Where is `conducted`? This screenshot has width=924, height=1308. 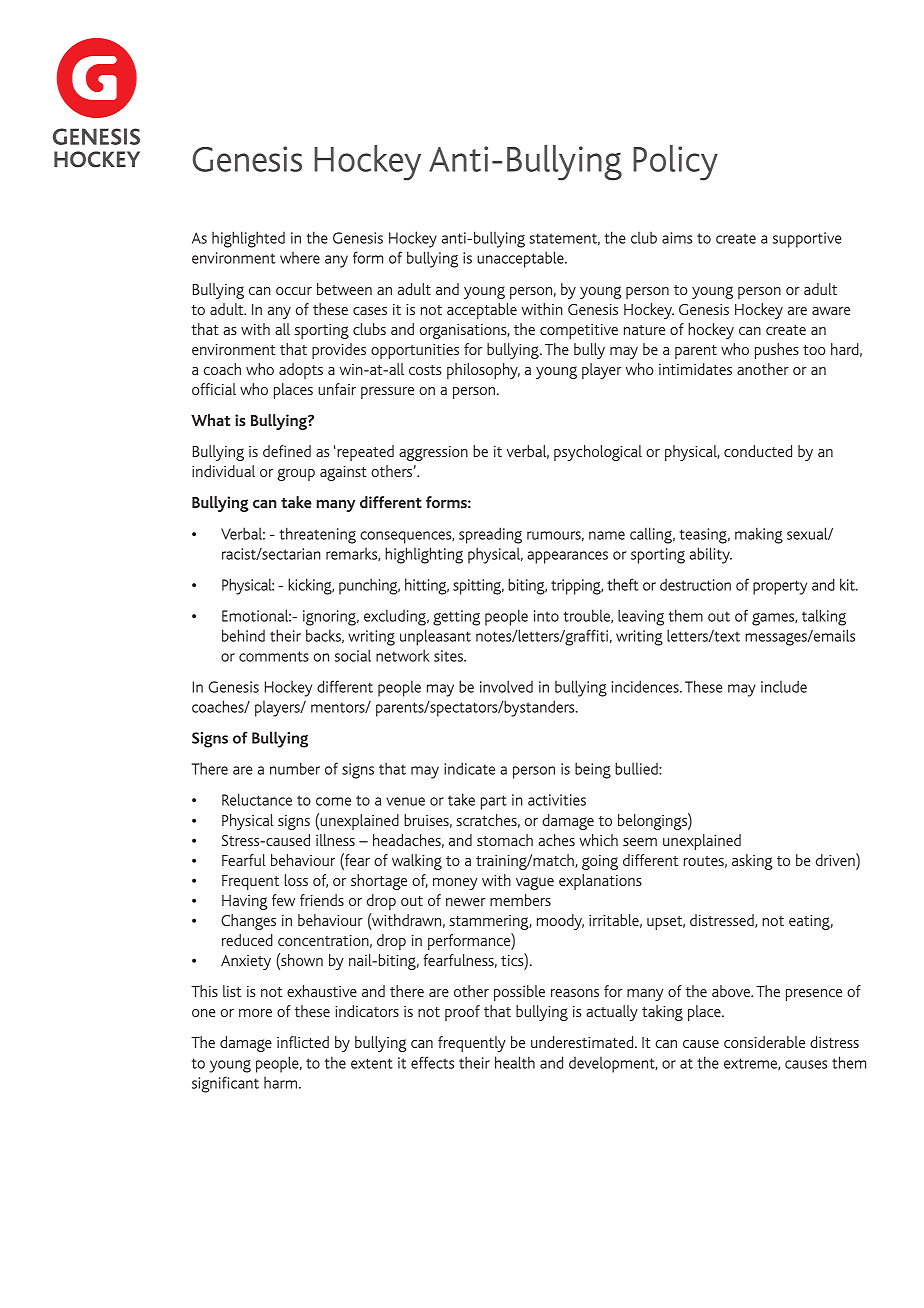 conducted is located at coordinates (758, 451).
